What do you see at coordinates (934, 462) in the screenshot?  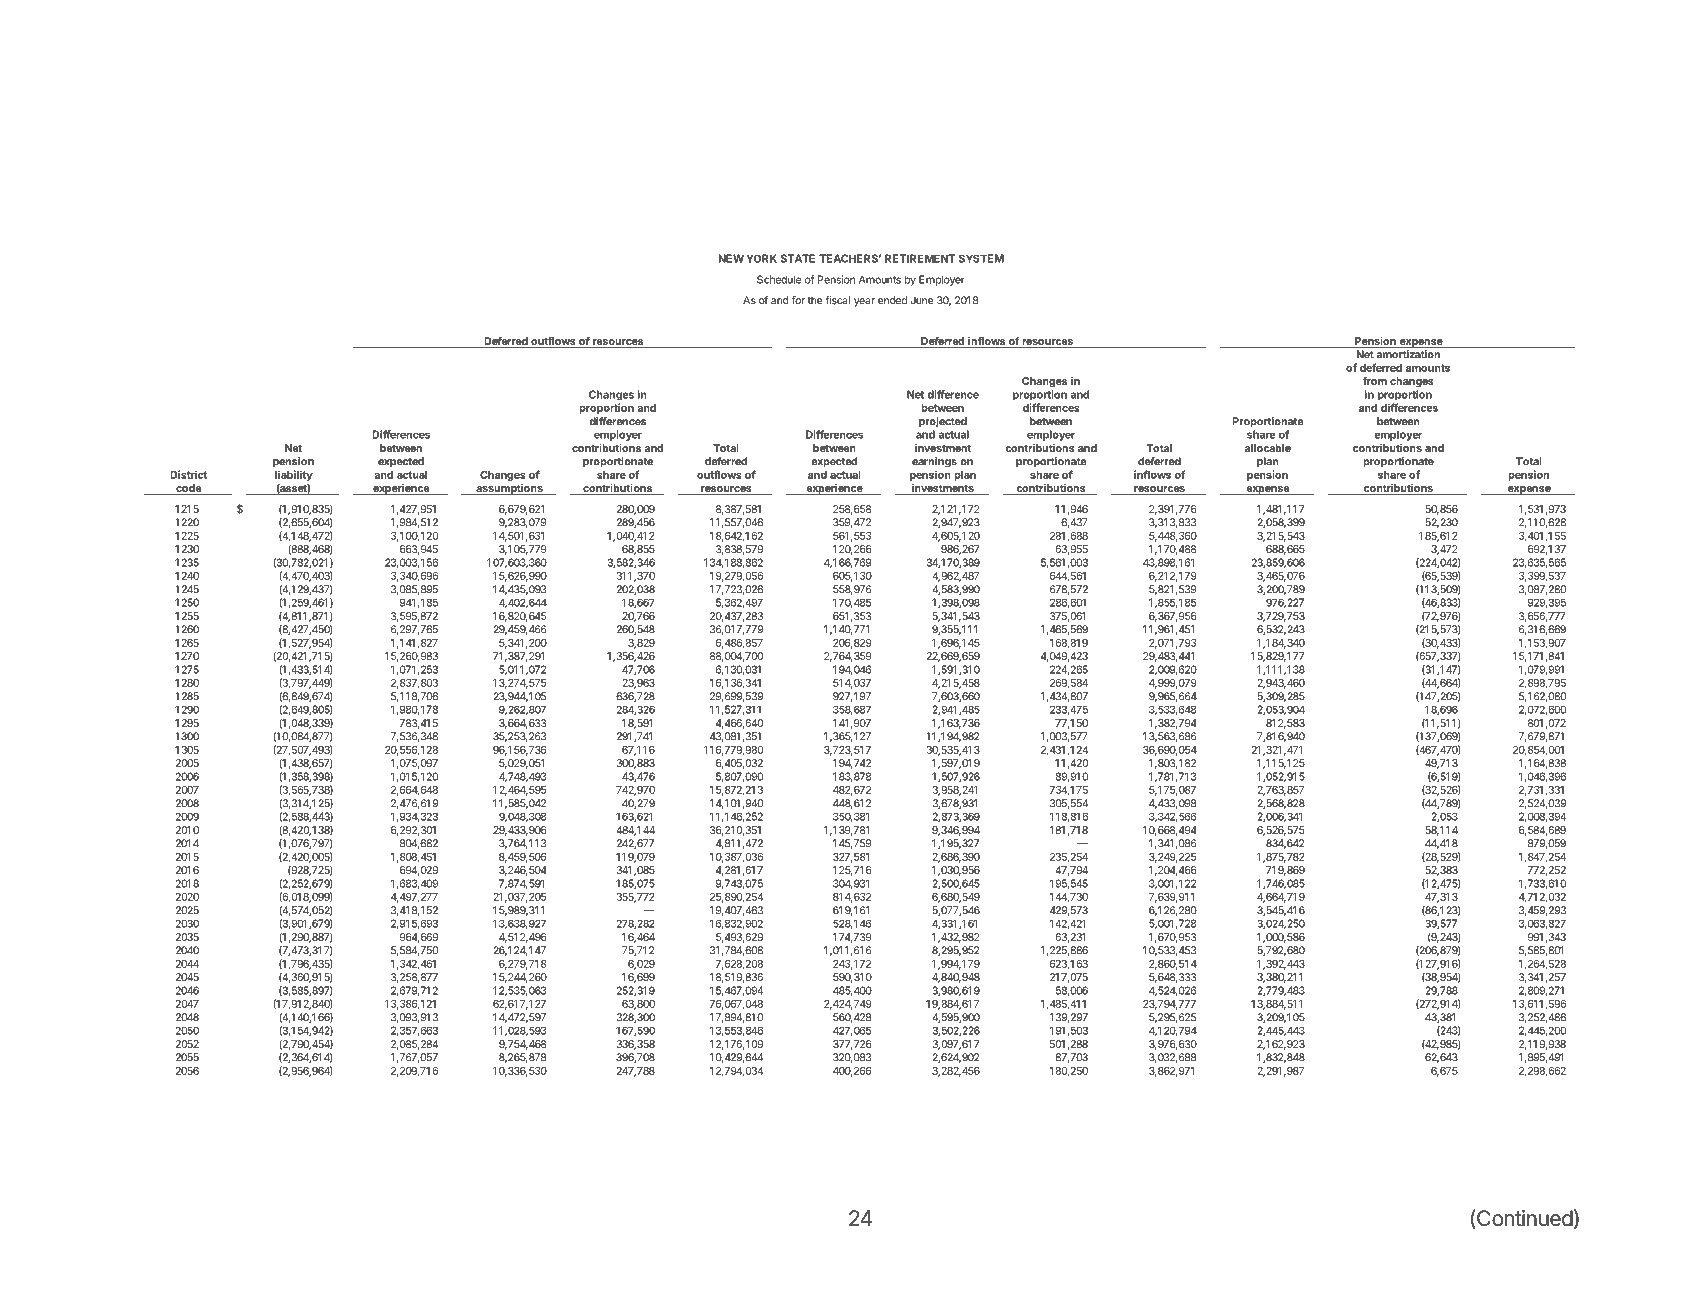 I see `earnings` at bounding box center [934, 462].
